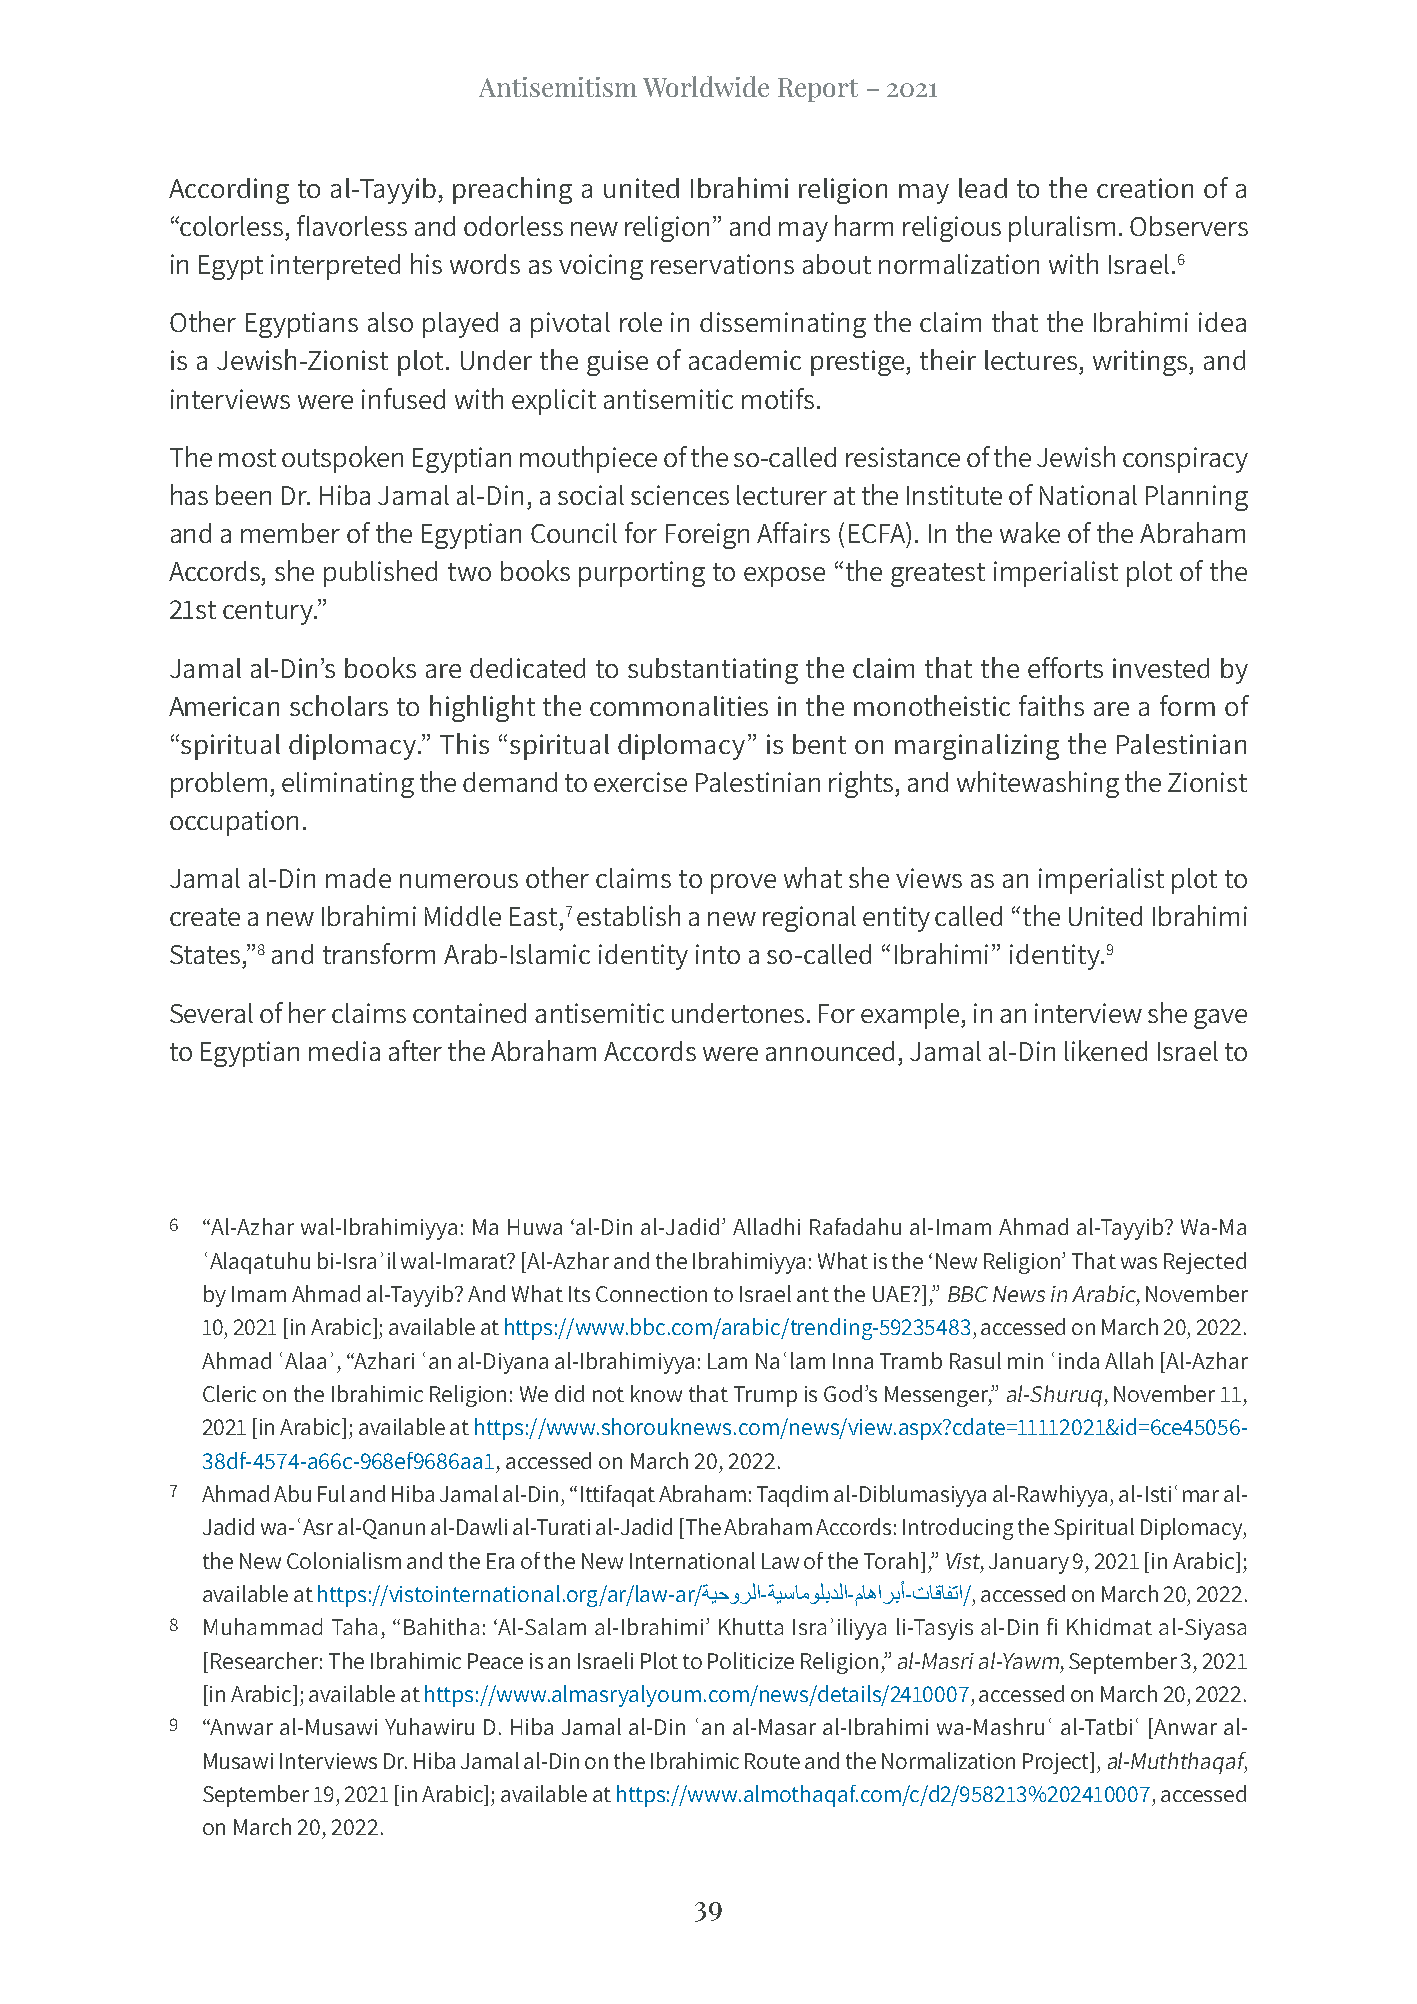 The image size is (1417, 2004). Describe the element at coordinates (751, 1660) in the document. I see `Politicize` at that location.
